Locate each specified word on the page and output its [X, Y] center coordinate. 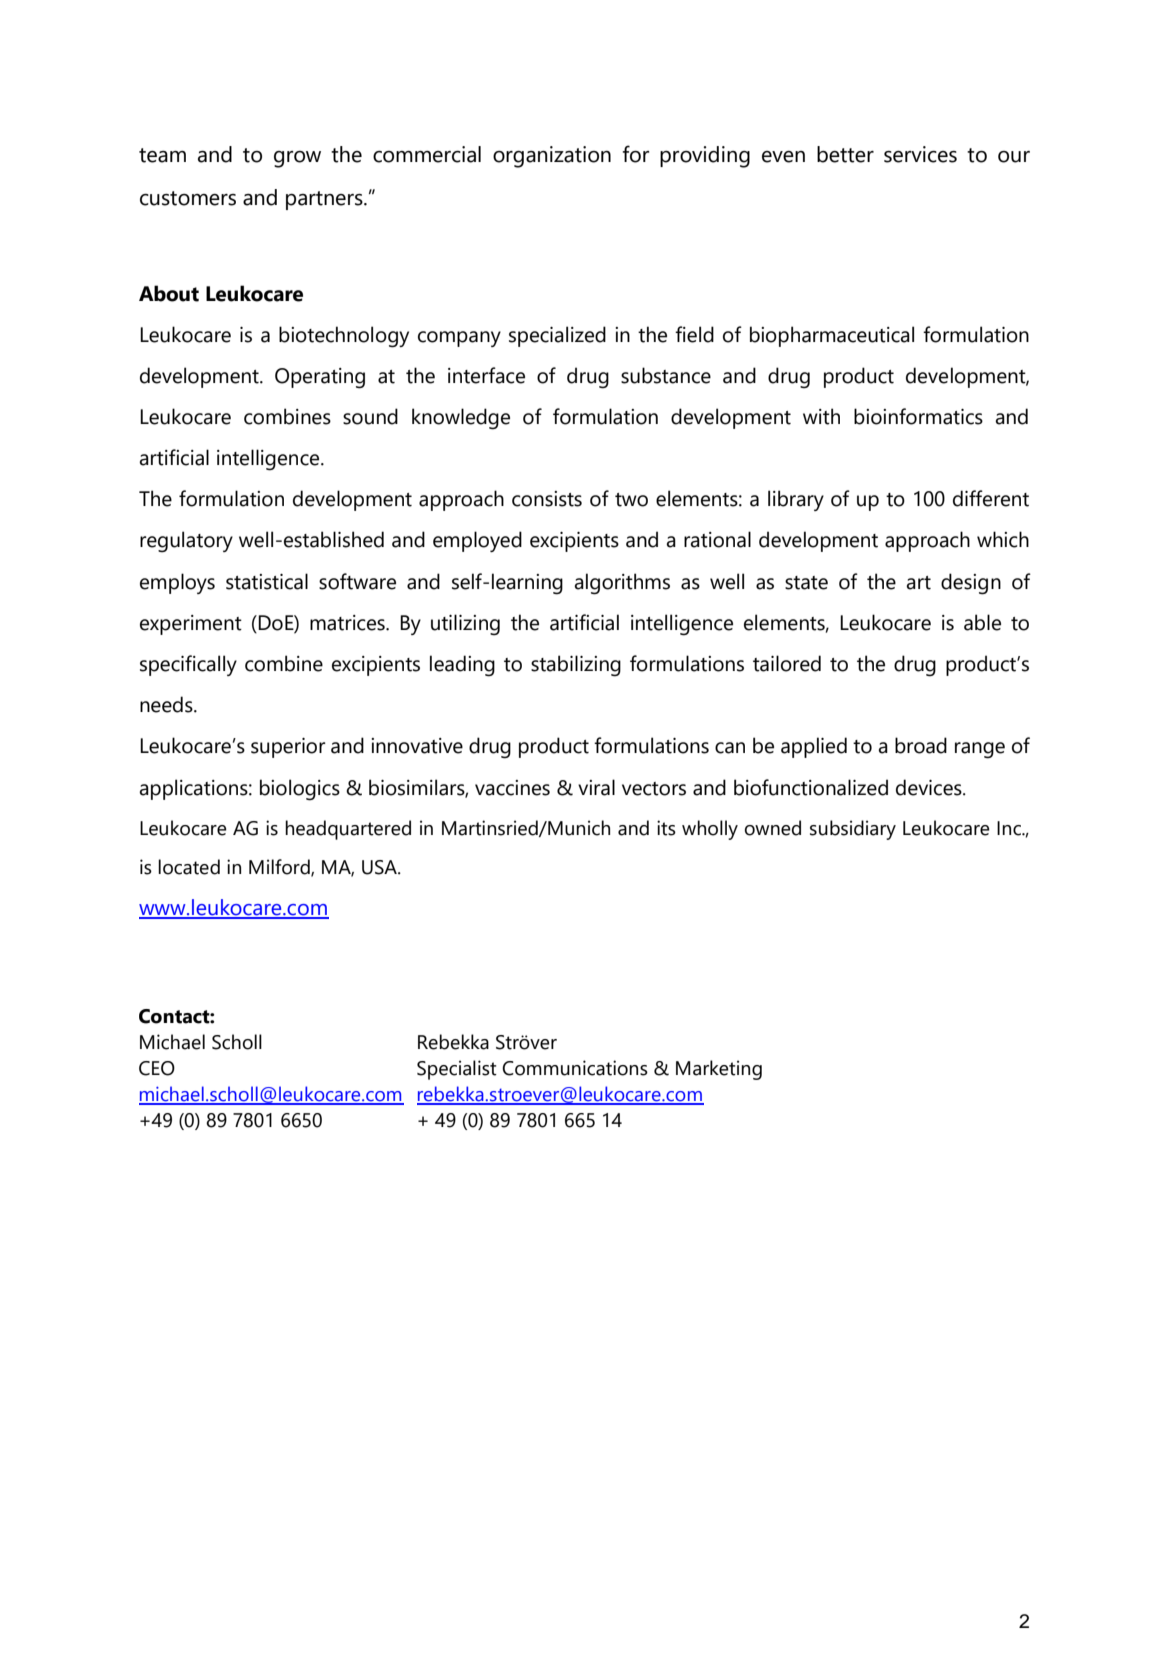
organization [552, 157]
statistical [267, 581]
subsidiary [853, 830]
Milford [280, 867]
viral [596, 787]
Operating [320, 378]
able [982, 622]
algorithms [622, 584]
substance [666, 375]
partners [325, 200]
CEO [157, 1068]
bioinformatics [918, 416]
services [920, 154]
